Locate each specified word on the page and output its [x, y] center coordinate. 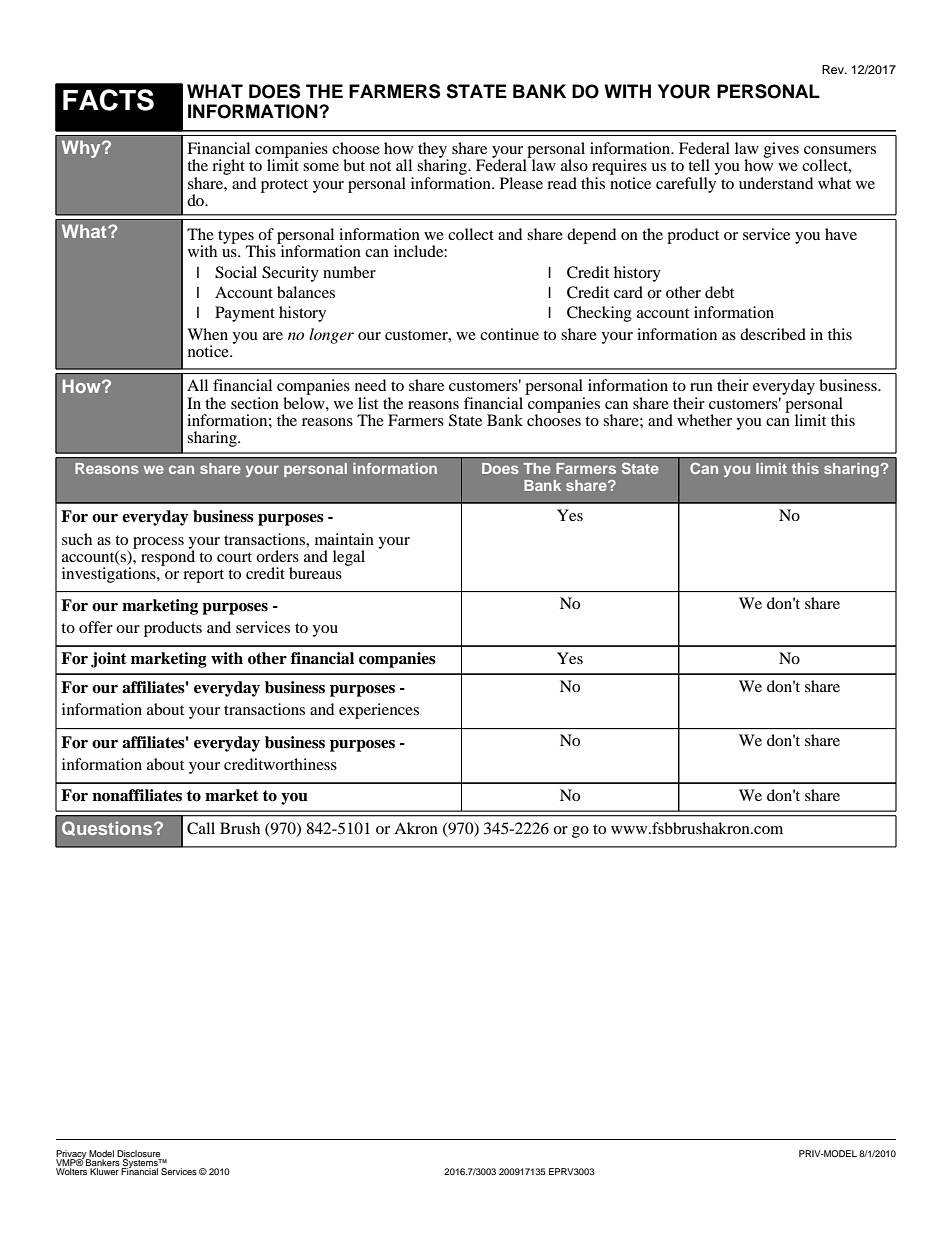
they [433, 151]
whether [704, 420]
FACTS [108, 100]
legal [349, 558]
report [203, 576]
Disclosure [138, 1153]
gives [781, 150]
